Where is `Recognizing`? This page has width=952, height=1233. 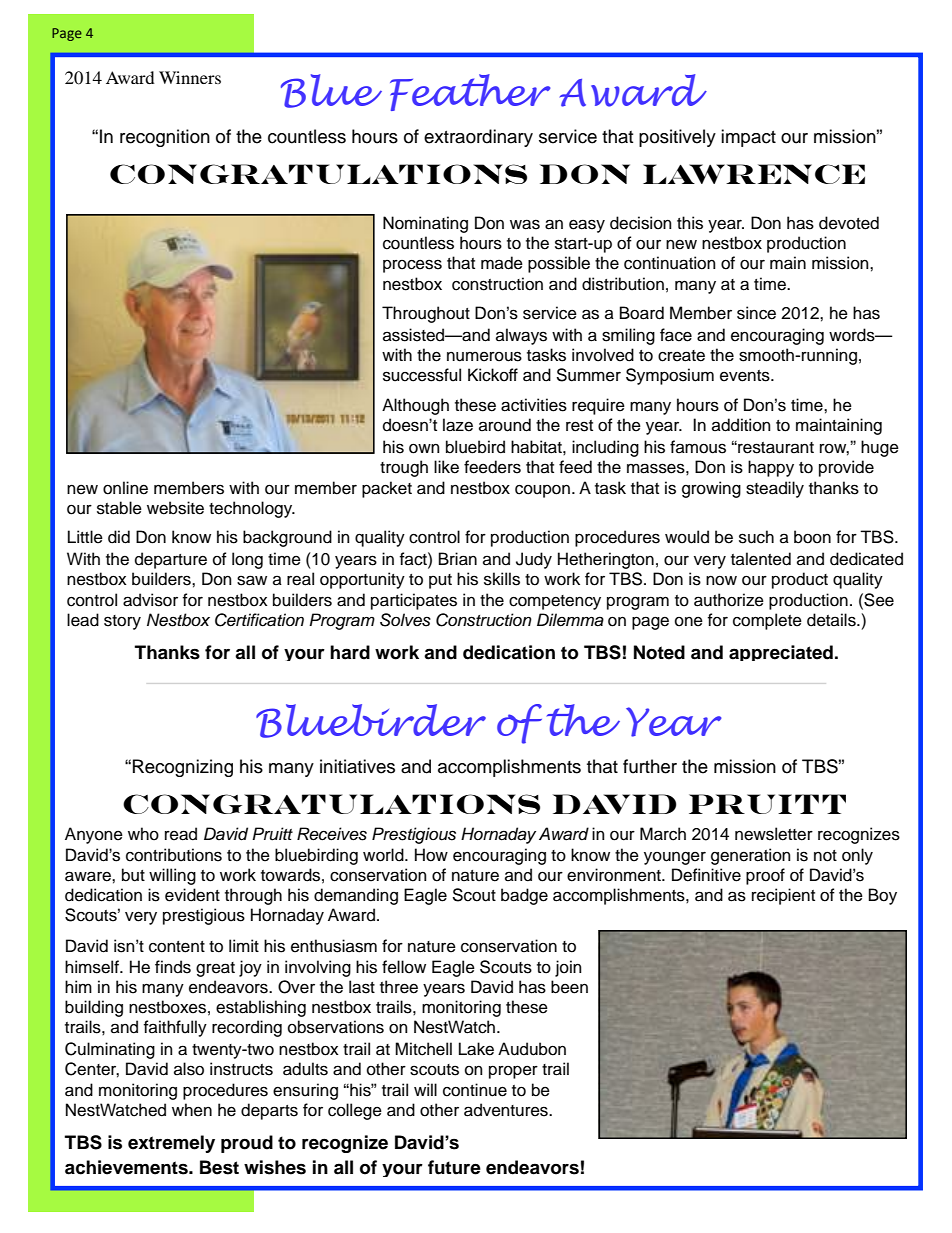 Recognizing is located at coordinates (183, 768).
